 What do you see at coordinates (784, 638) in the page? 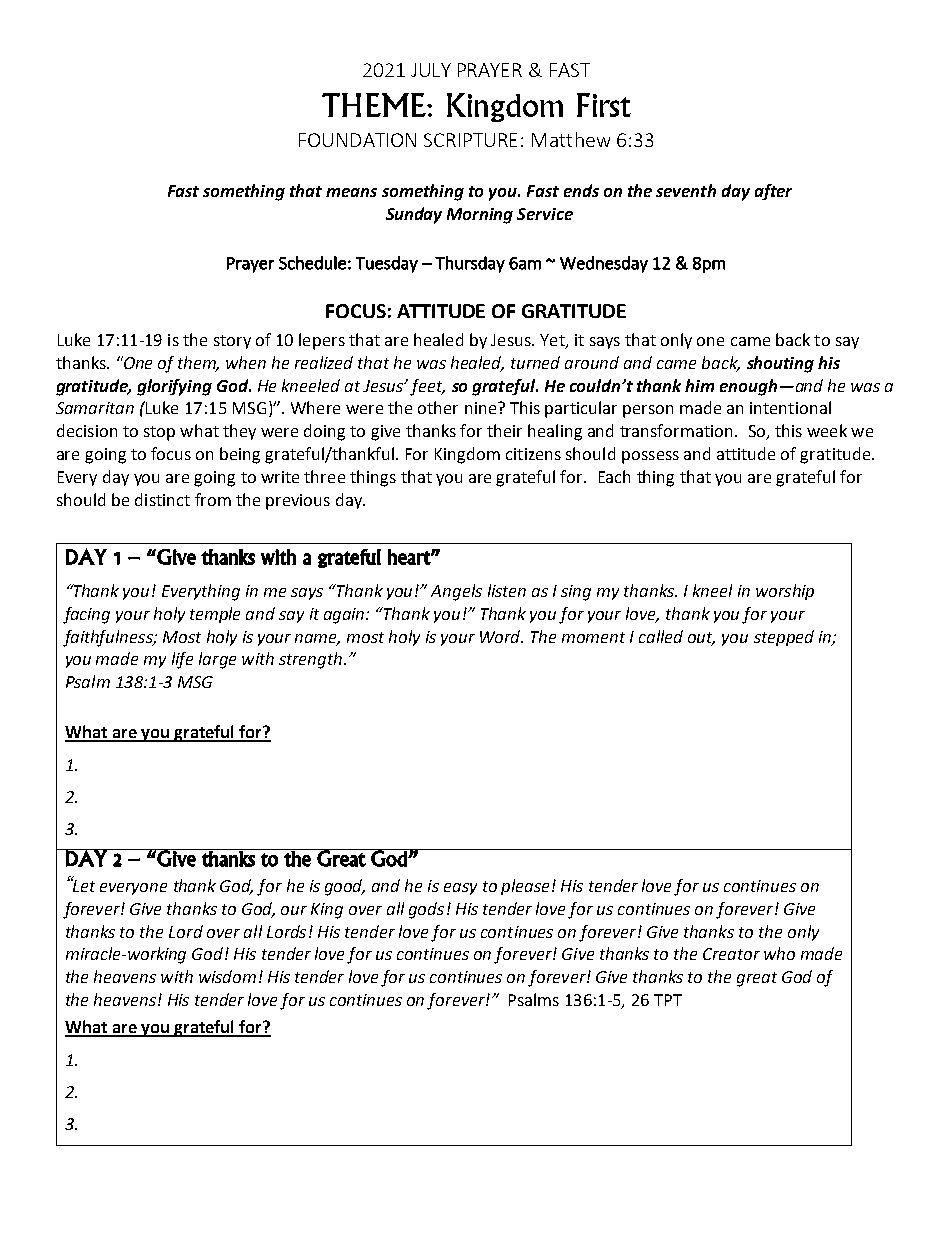
I see `stepped` at bounding box center [784, 638].
